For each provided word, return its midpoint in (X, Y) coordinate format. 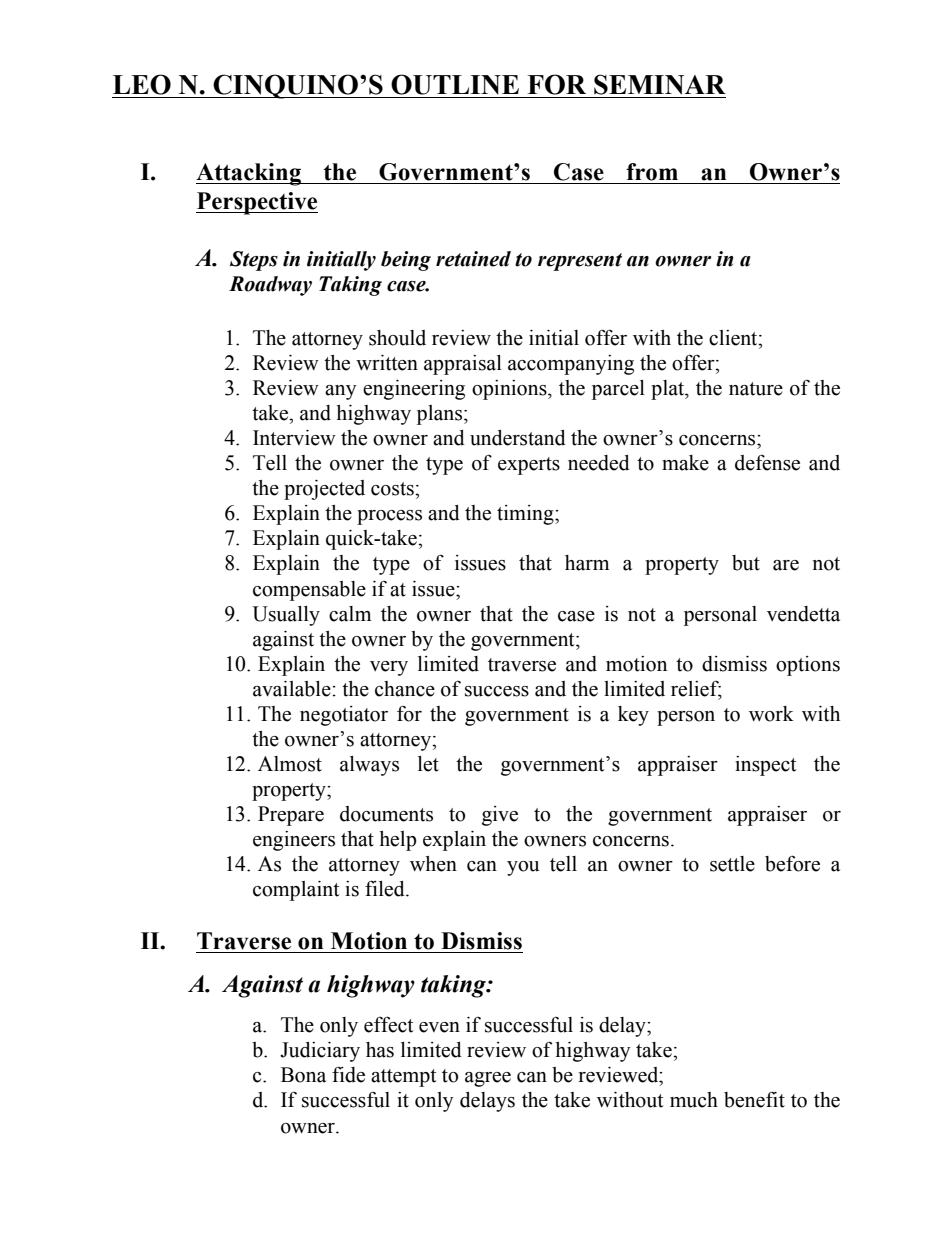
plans (441, 415)
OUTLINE (455, 84)
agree (488, 1079)
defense (767, 462)
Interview (294, 438)
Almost (290, 764)
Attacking (249, 174)
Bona (303, 1075)
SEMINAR (660, 84)
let (428, 764)
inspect (765, 766)
